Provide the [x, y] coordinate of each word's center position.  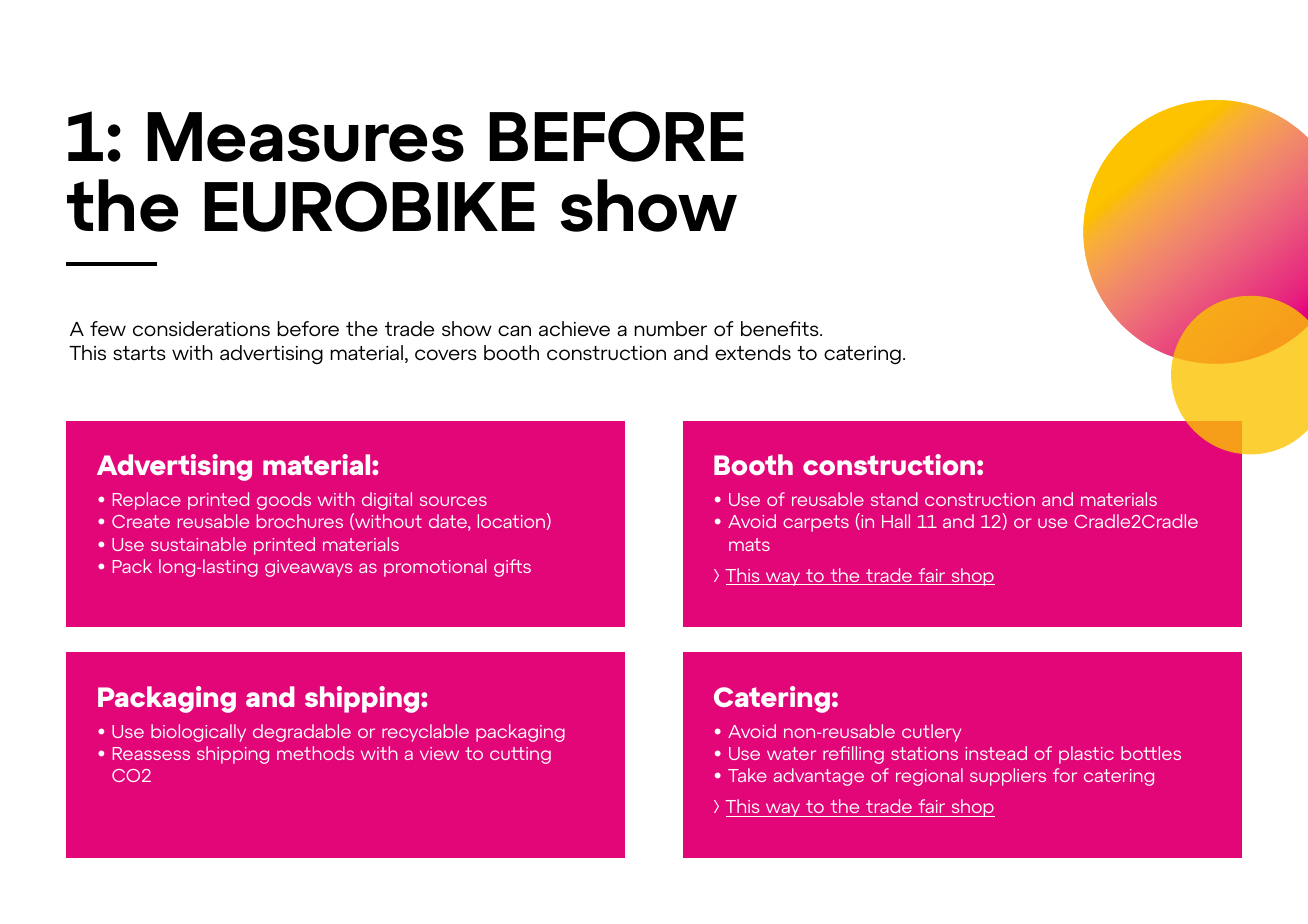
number [670, 328]
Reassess [151, 753]
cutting [520, 755]
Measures [305, 137]
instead [996, 753]
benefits [781, 328]
